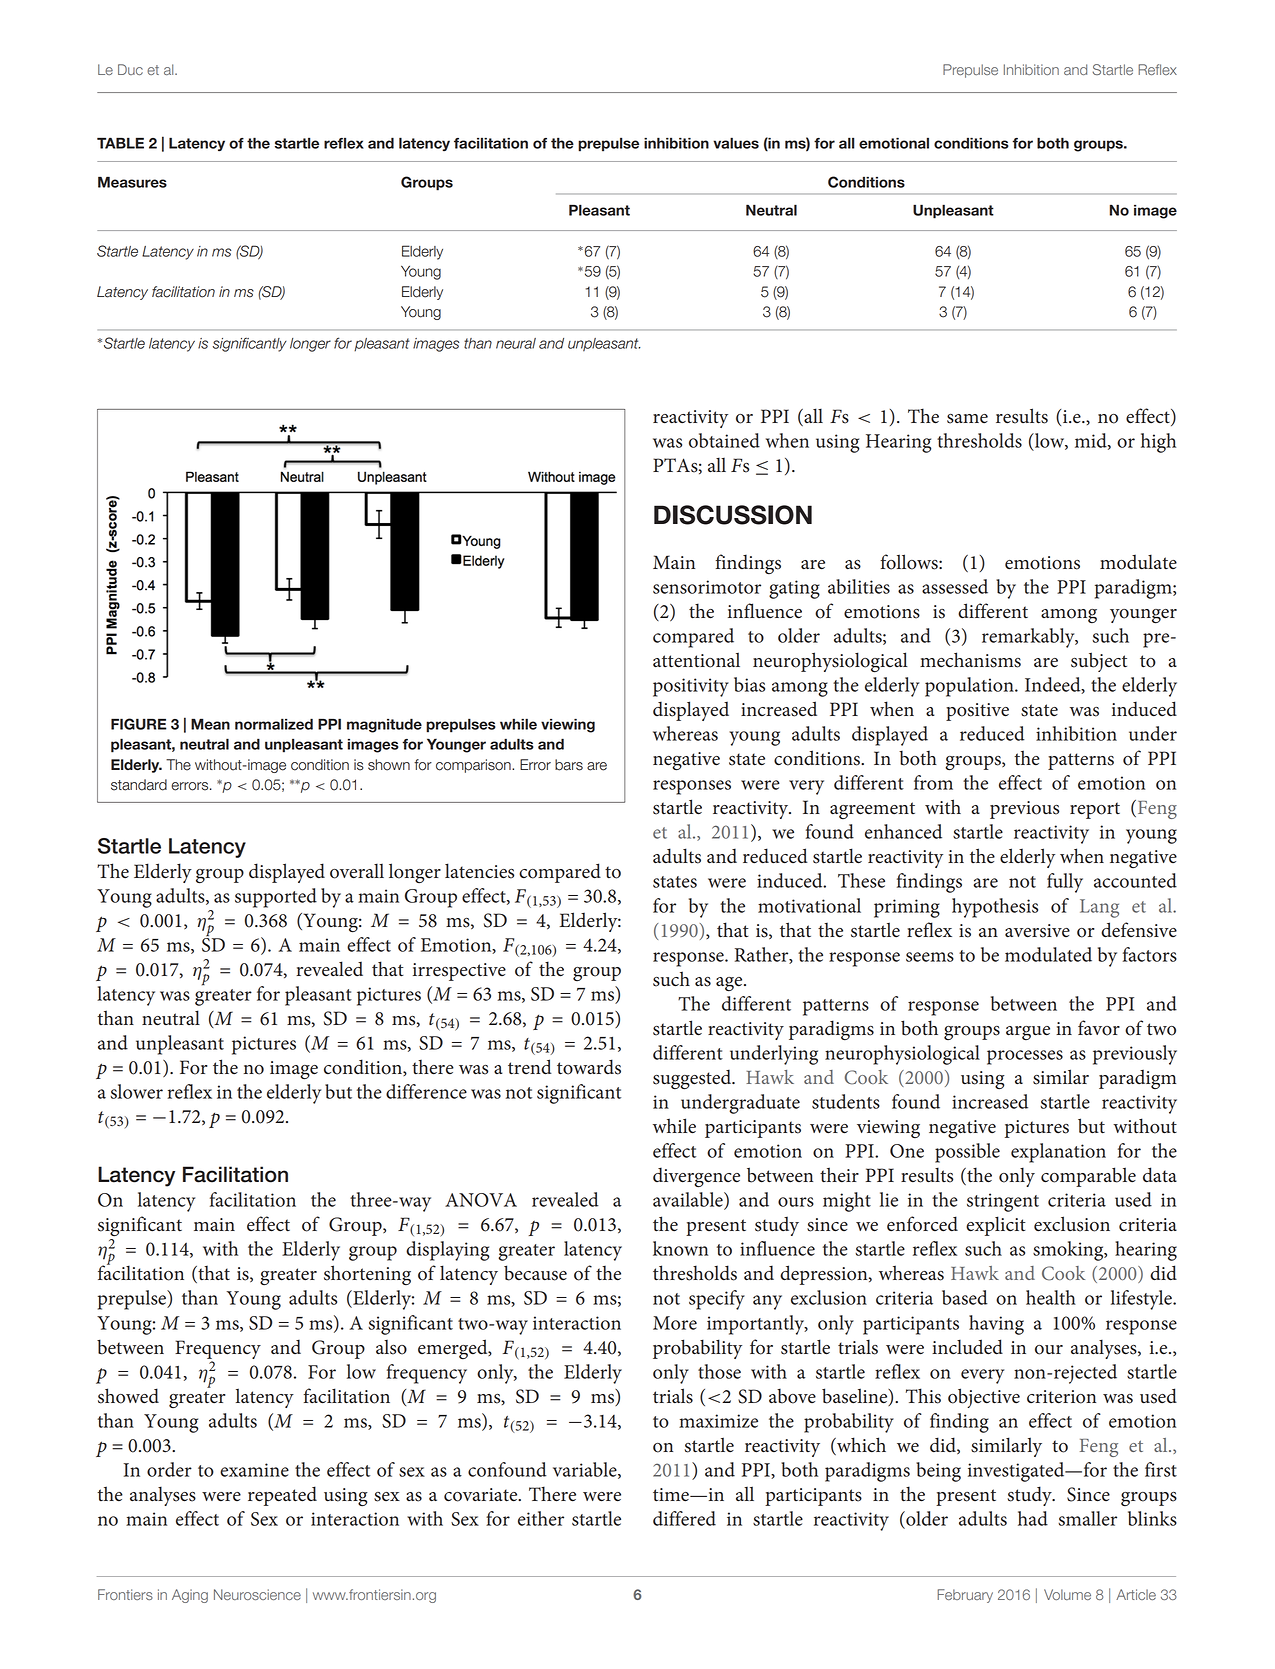 The height and width of the screenshot is (1669, 1275). Describe the element at coordinates (1099, 662) in the screenshot. I see `subject` at that location.
